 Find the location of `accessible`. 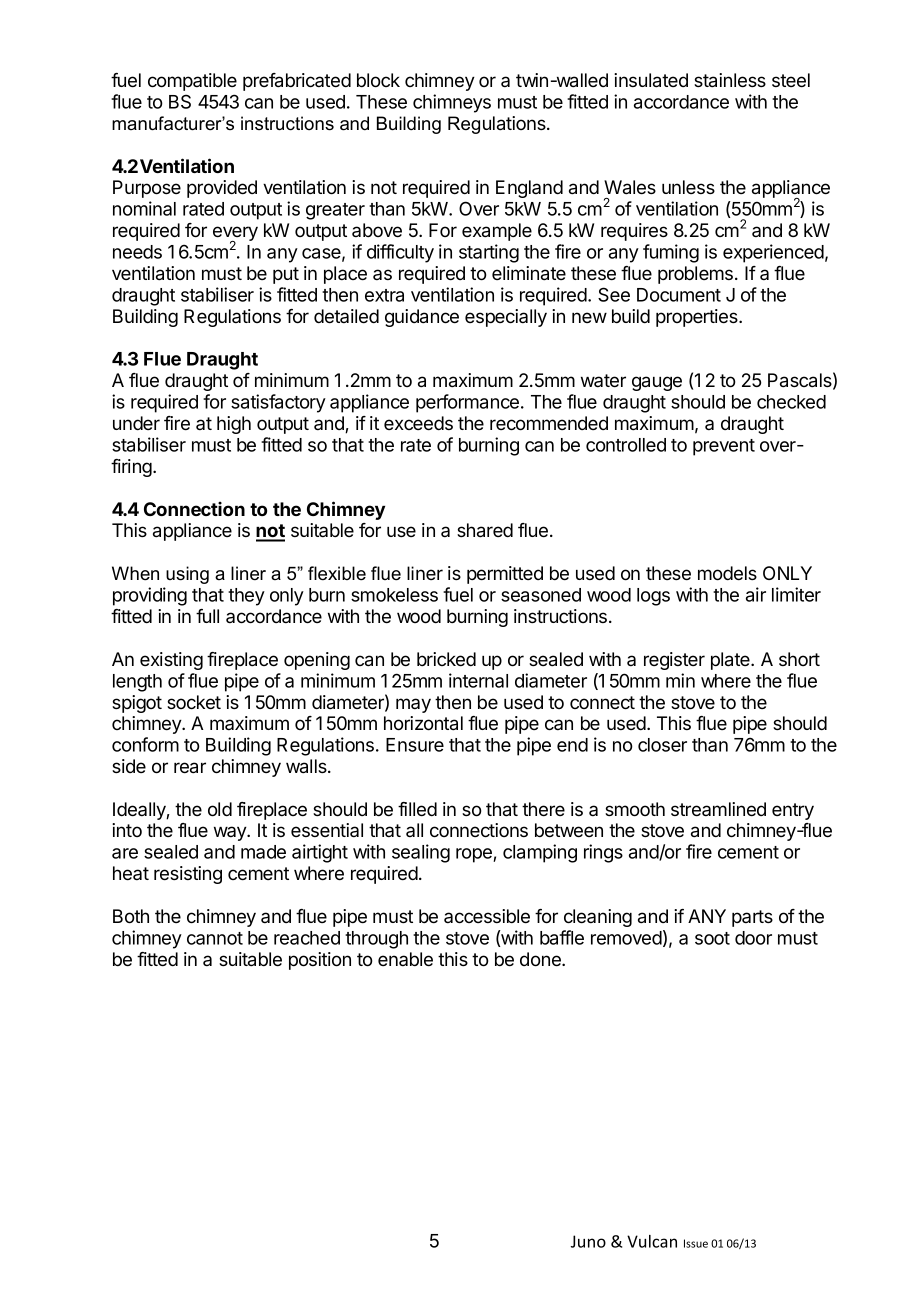

accessible is located at coordinates (487, 916).
